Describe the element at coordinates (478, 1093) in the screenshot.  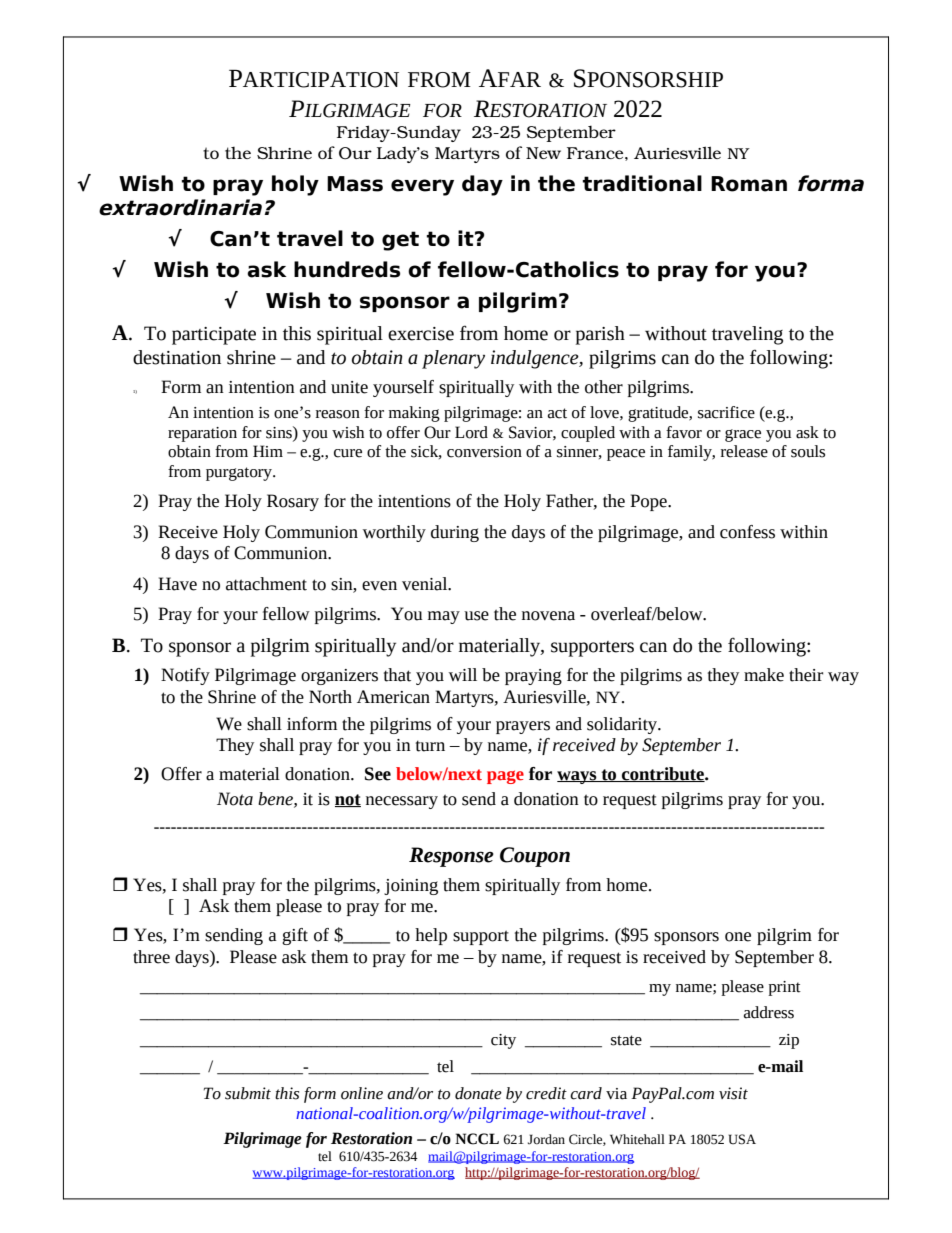
I see `donate` at that location.
